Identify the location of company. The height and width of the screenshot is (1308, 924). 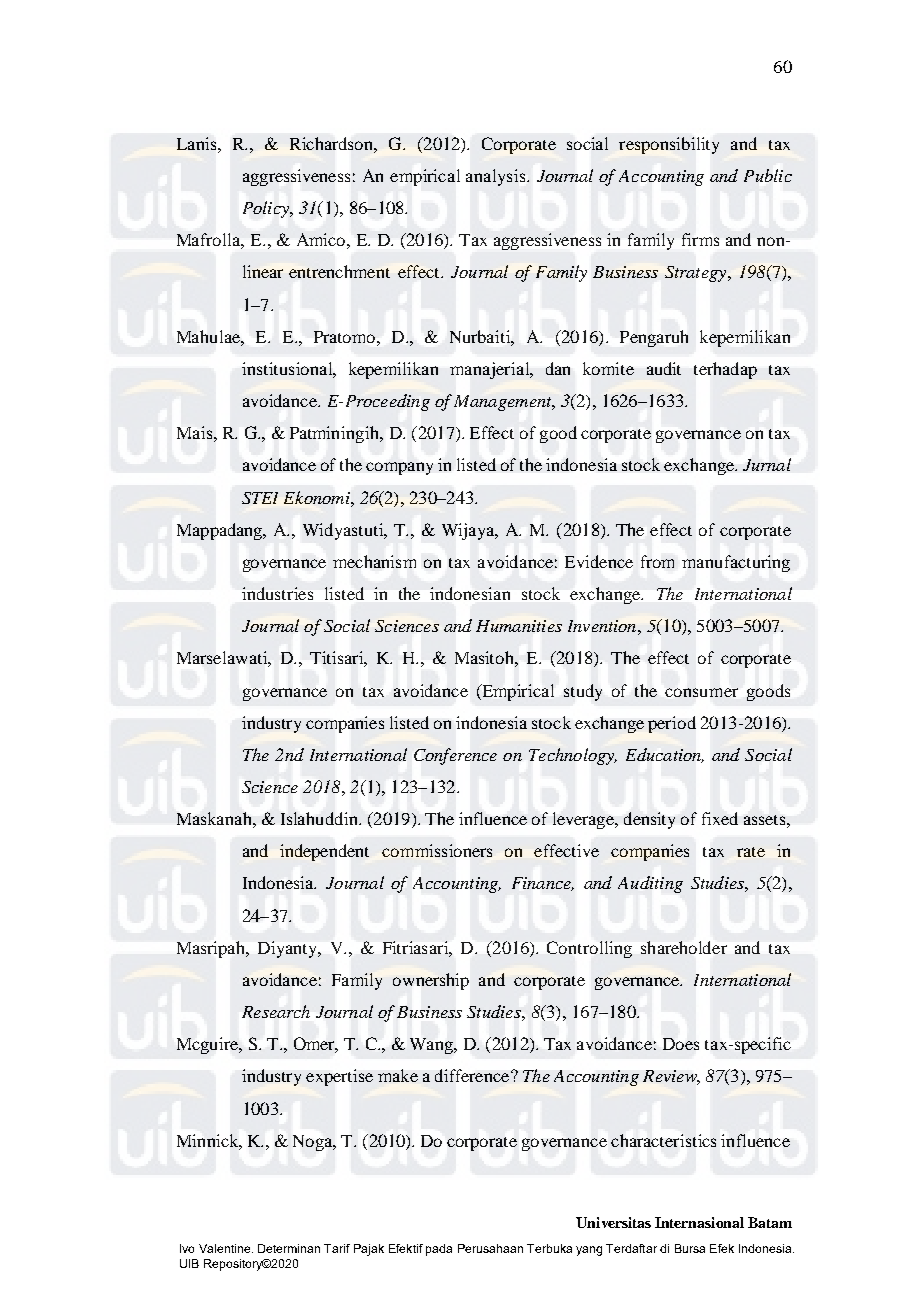
(399, 468).
